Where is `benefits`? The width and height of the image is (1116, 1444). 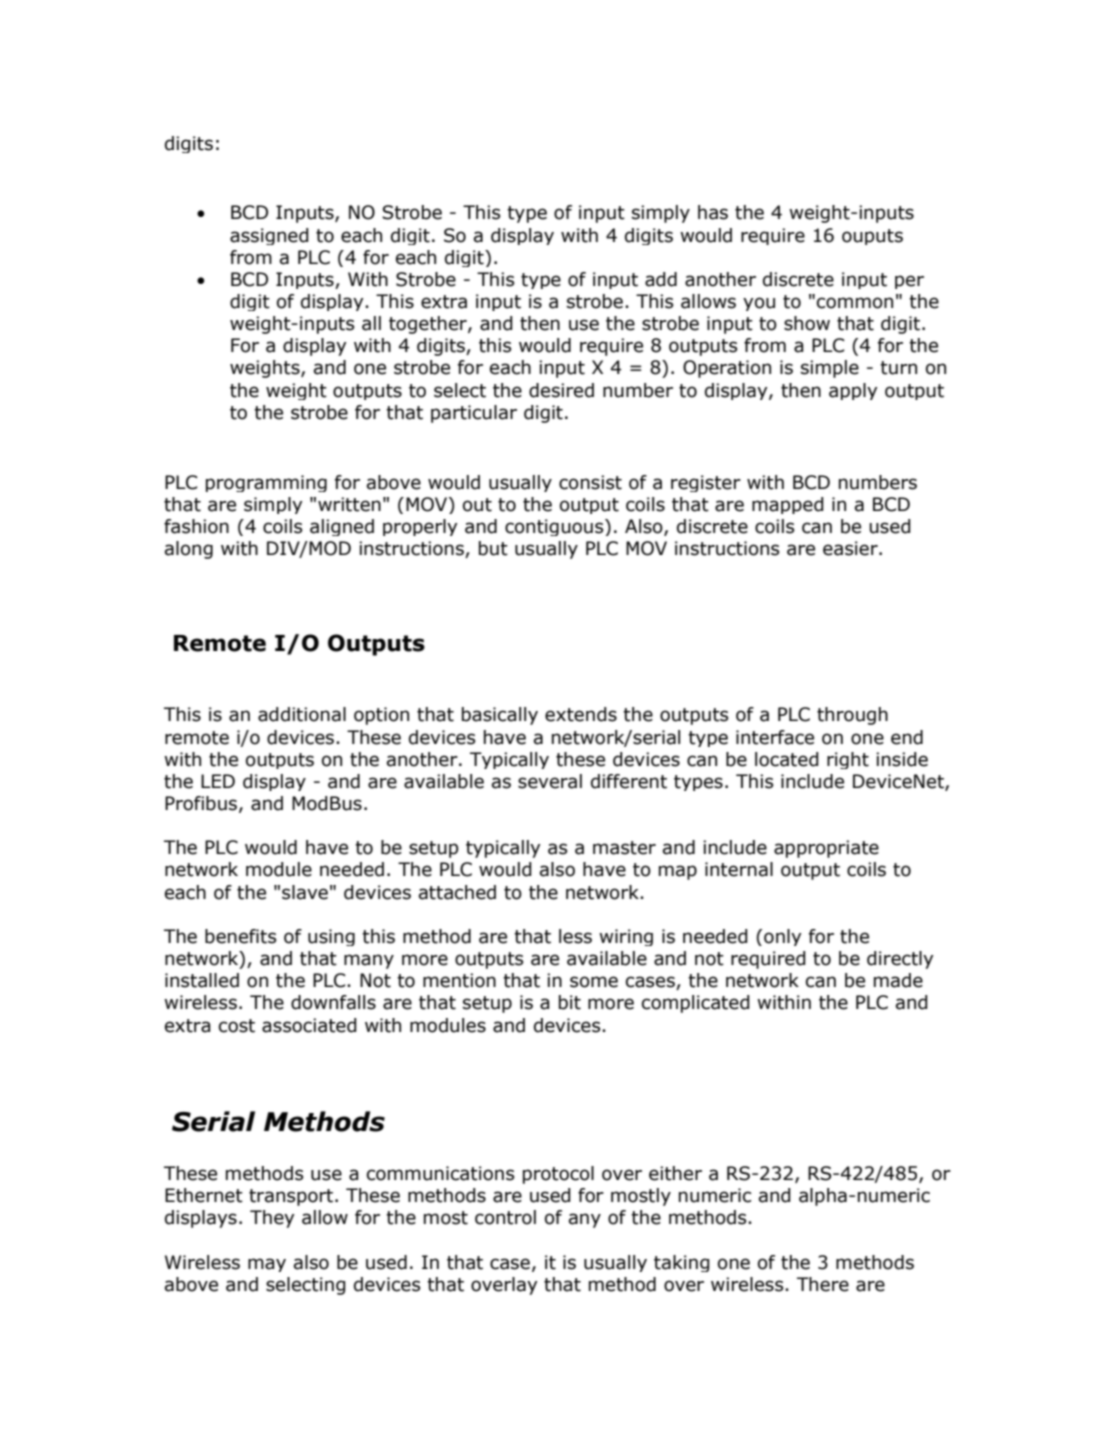
benefits is located at coordinates (240, 936).
